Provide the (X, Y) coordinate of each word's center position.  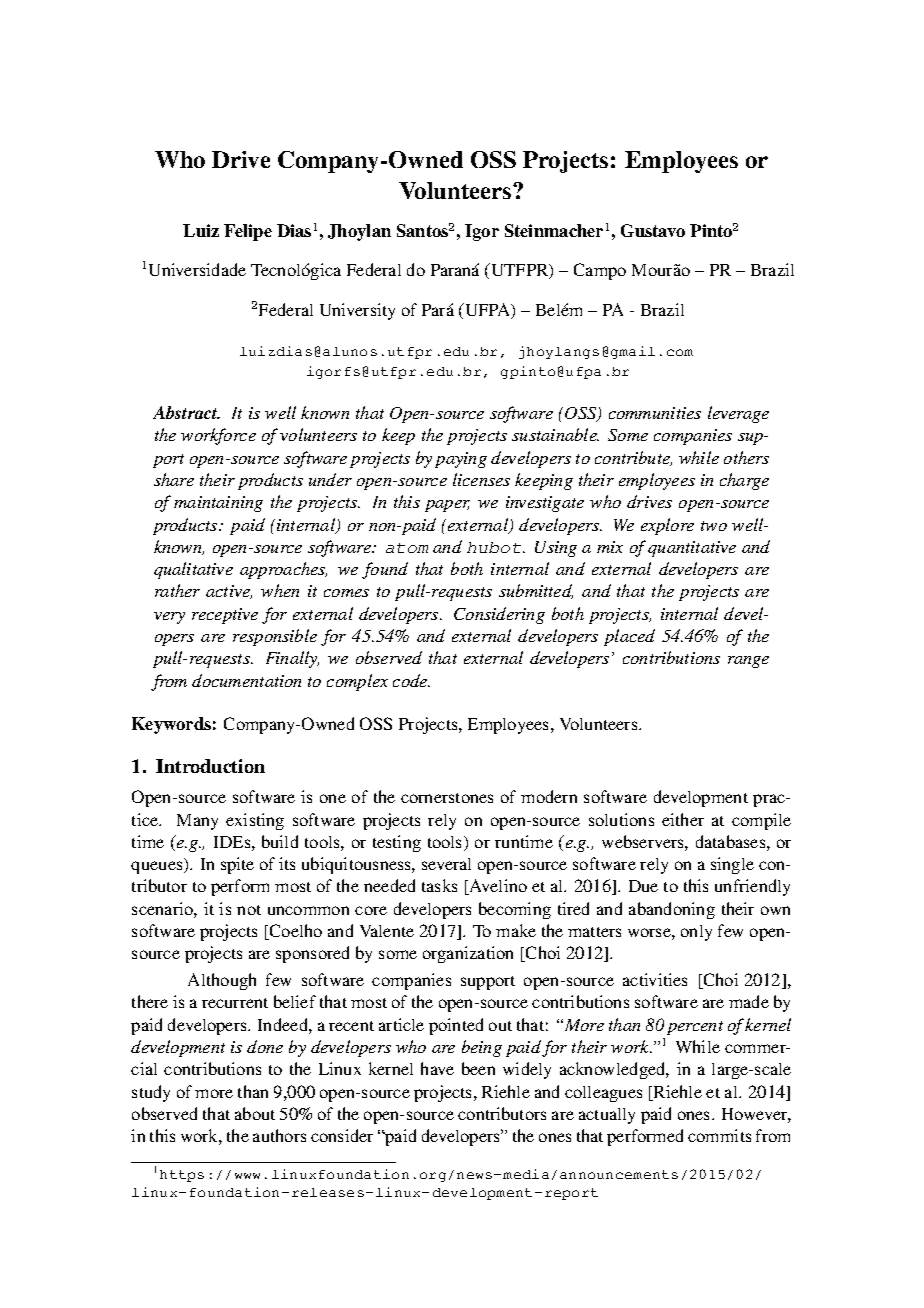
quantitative (692, 549)
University (357, 311)
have (437, 1068)
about (255, 1113)
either (683, 819)
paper (447, 506)
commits (719, 1135)
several (446, 864)
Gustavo (653, 230)
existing (255, 821)
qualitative (193, 570)
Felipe (248, 232)
